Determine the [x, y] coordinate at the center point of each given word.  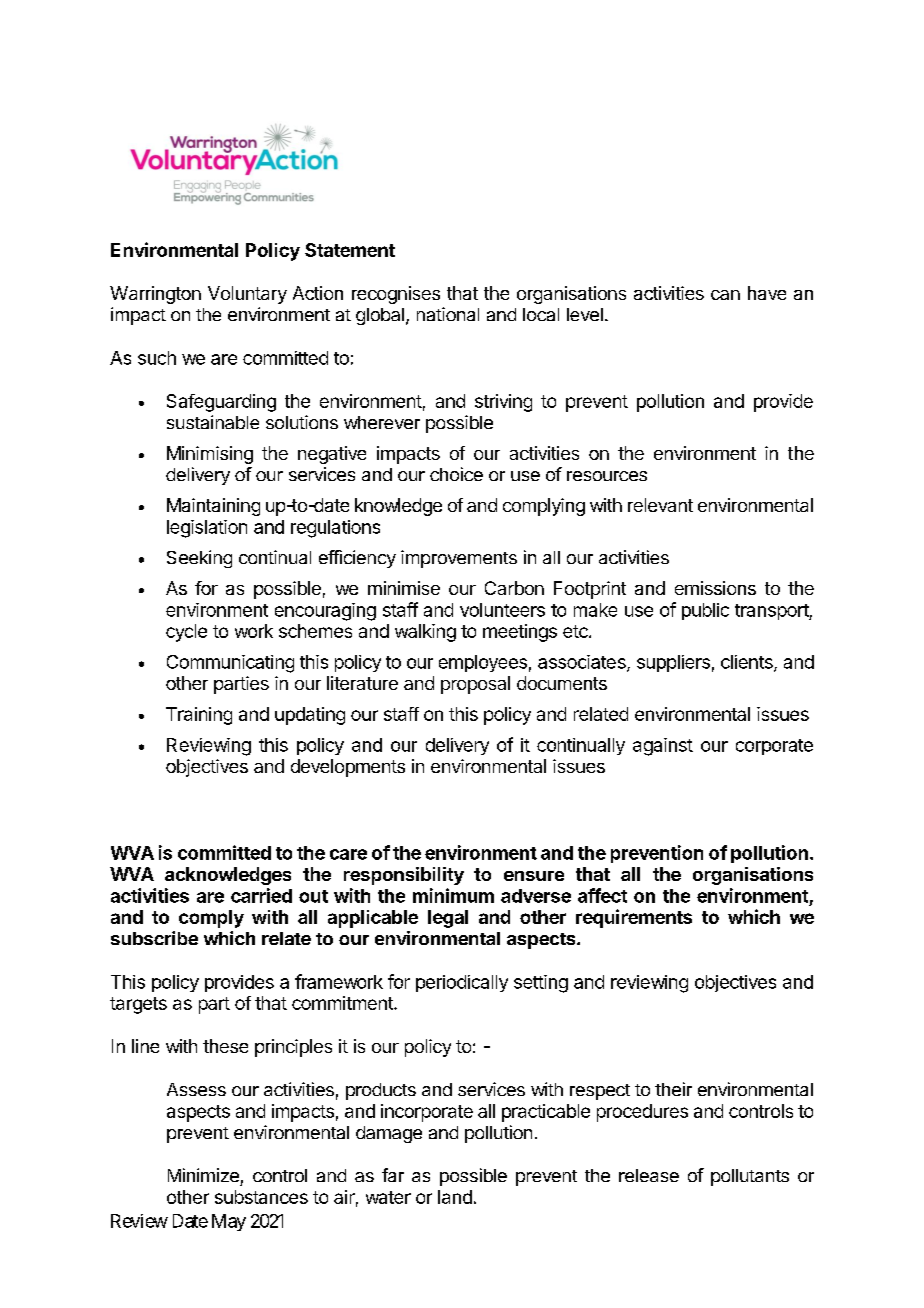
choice [456, 474]
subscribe [154, 938]
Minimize [203, 1175]
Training [199, 716]
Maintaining [213, 507]
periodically [462, 983]
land [455, 1197]
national [448, 314]
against [663, 747]
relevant [660, 505]
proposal [475, 685]
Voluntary [247, 295]
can [725, 295]
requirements [634, 918]
